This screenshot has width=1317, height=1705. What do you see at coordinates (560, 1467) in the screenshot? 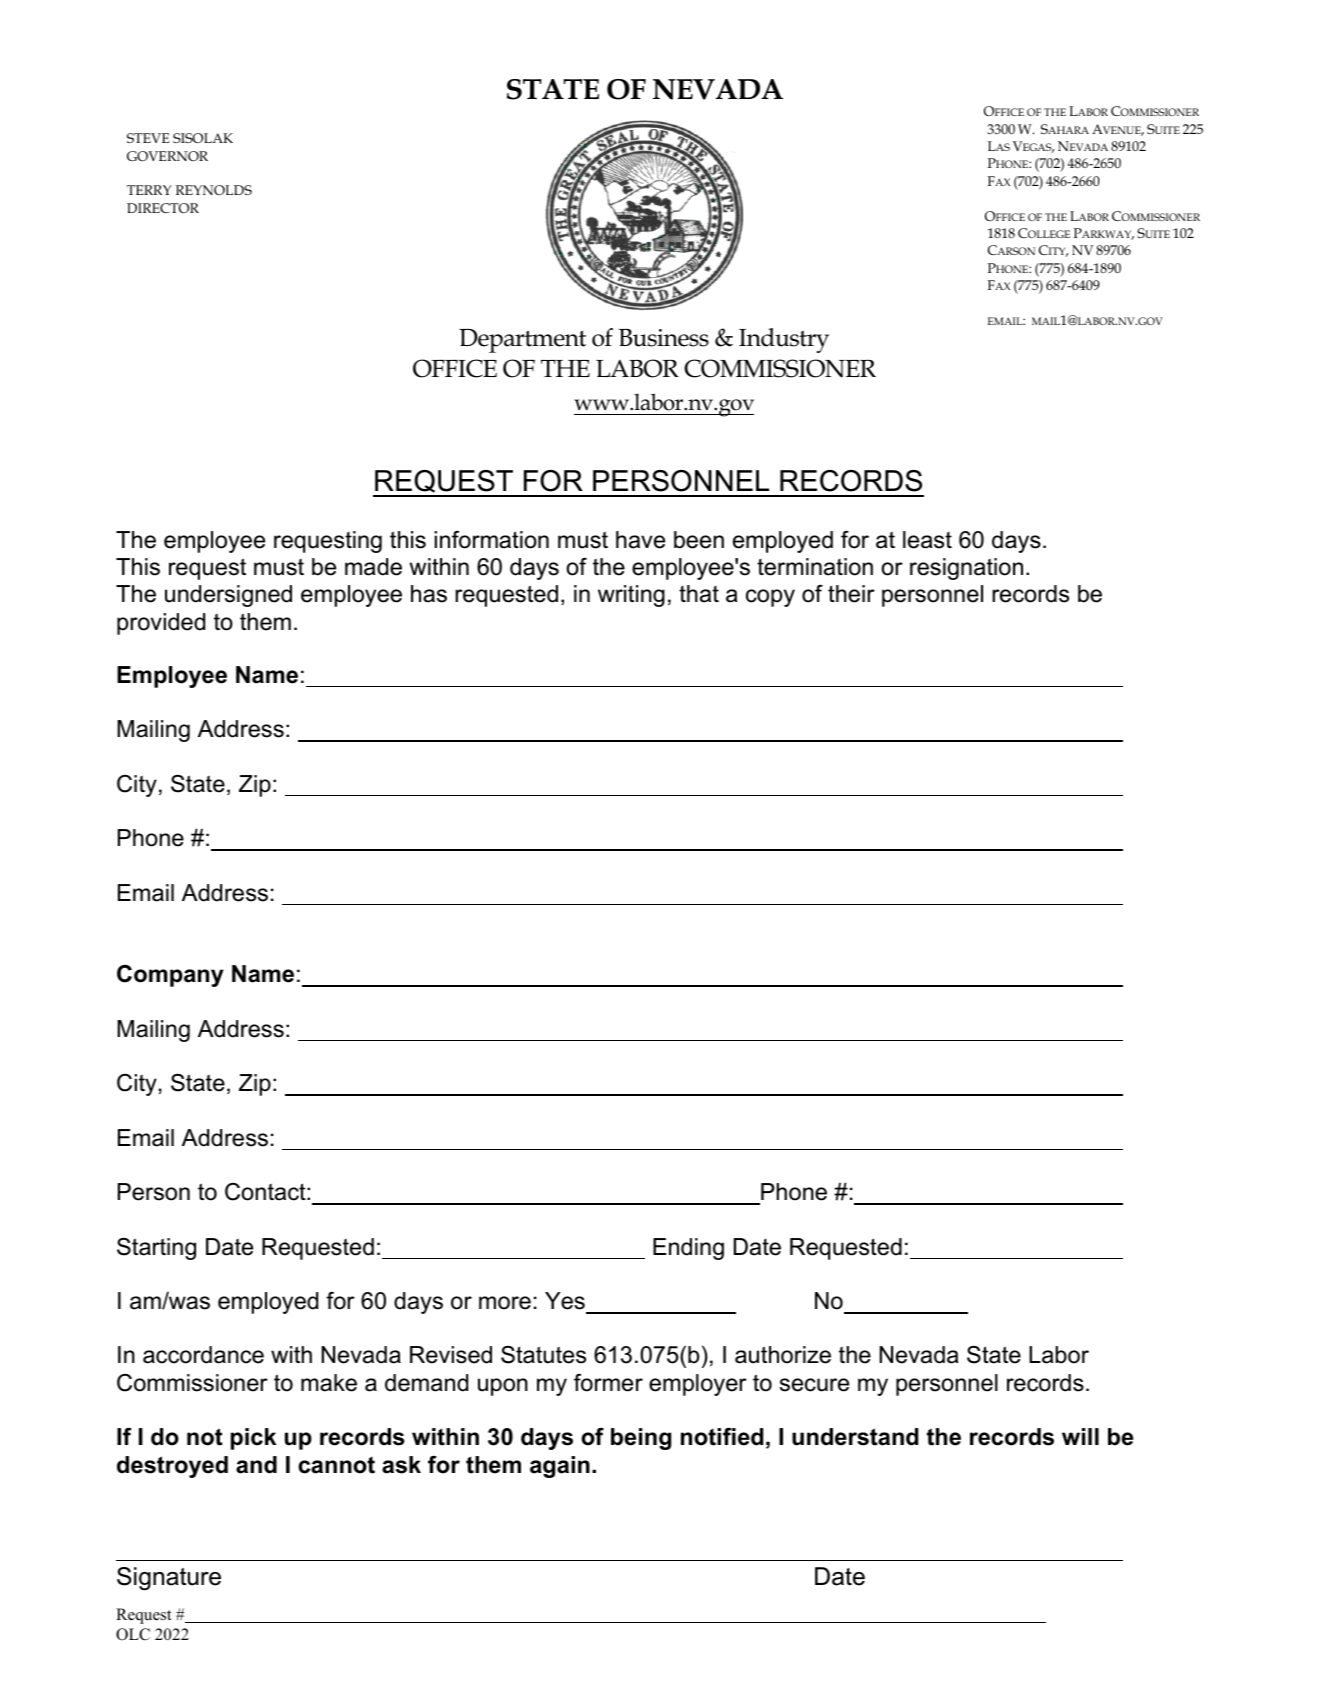
I see `again` at bounding box center [560, 1467].
